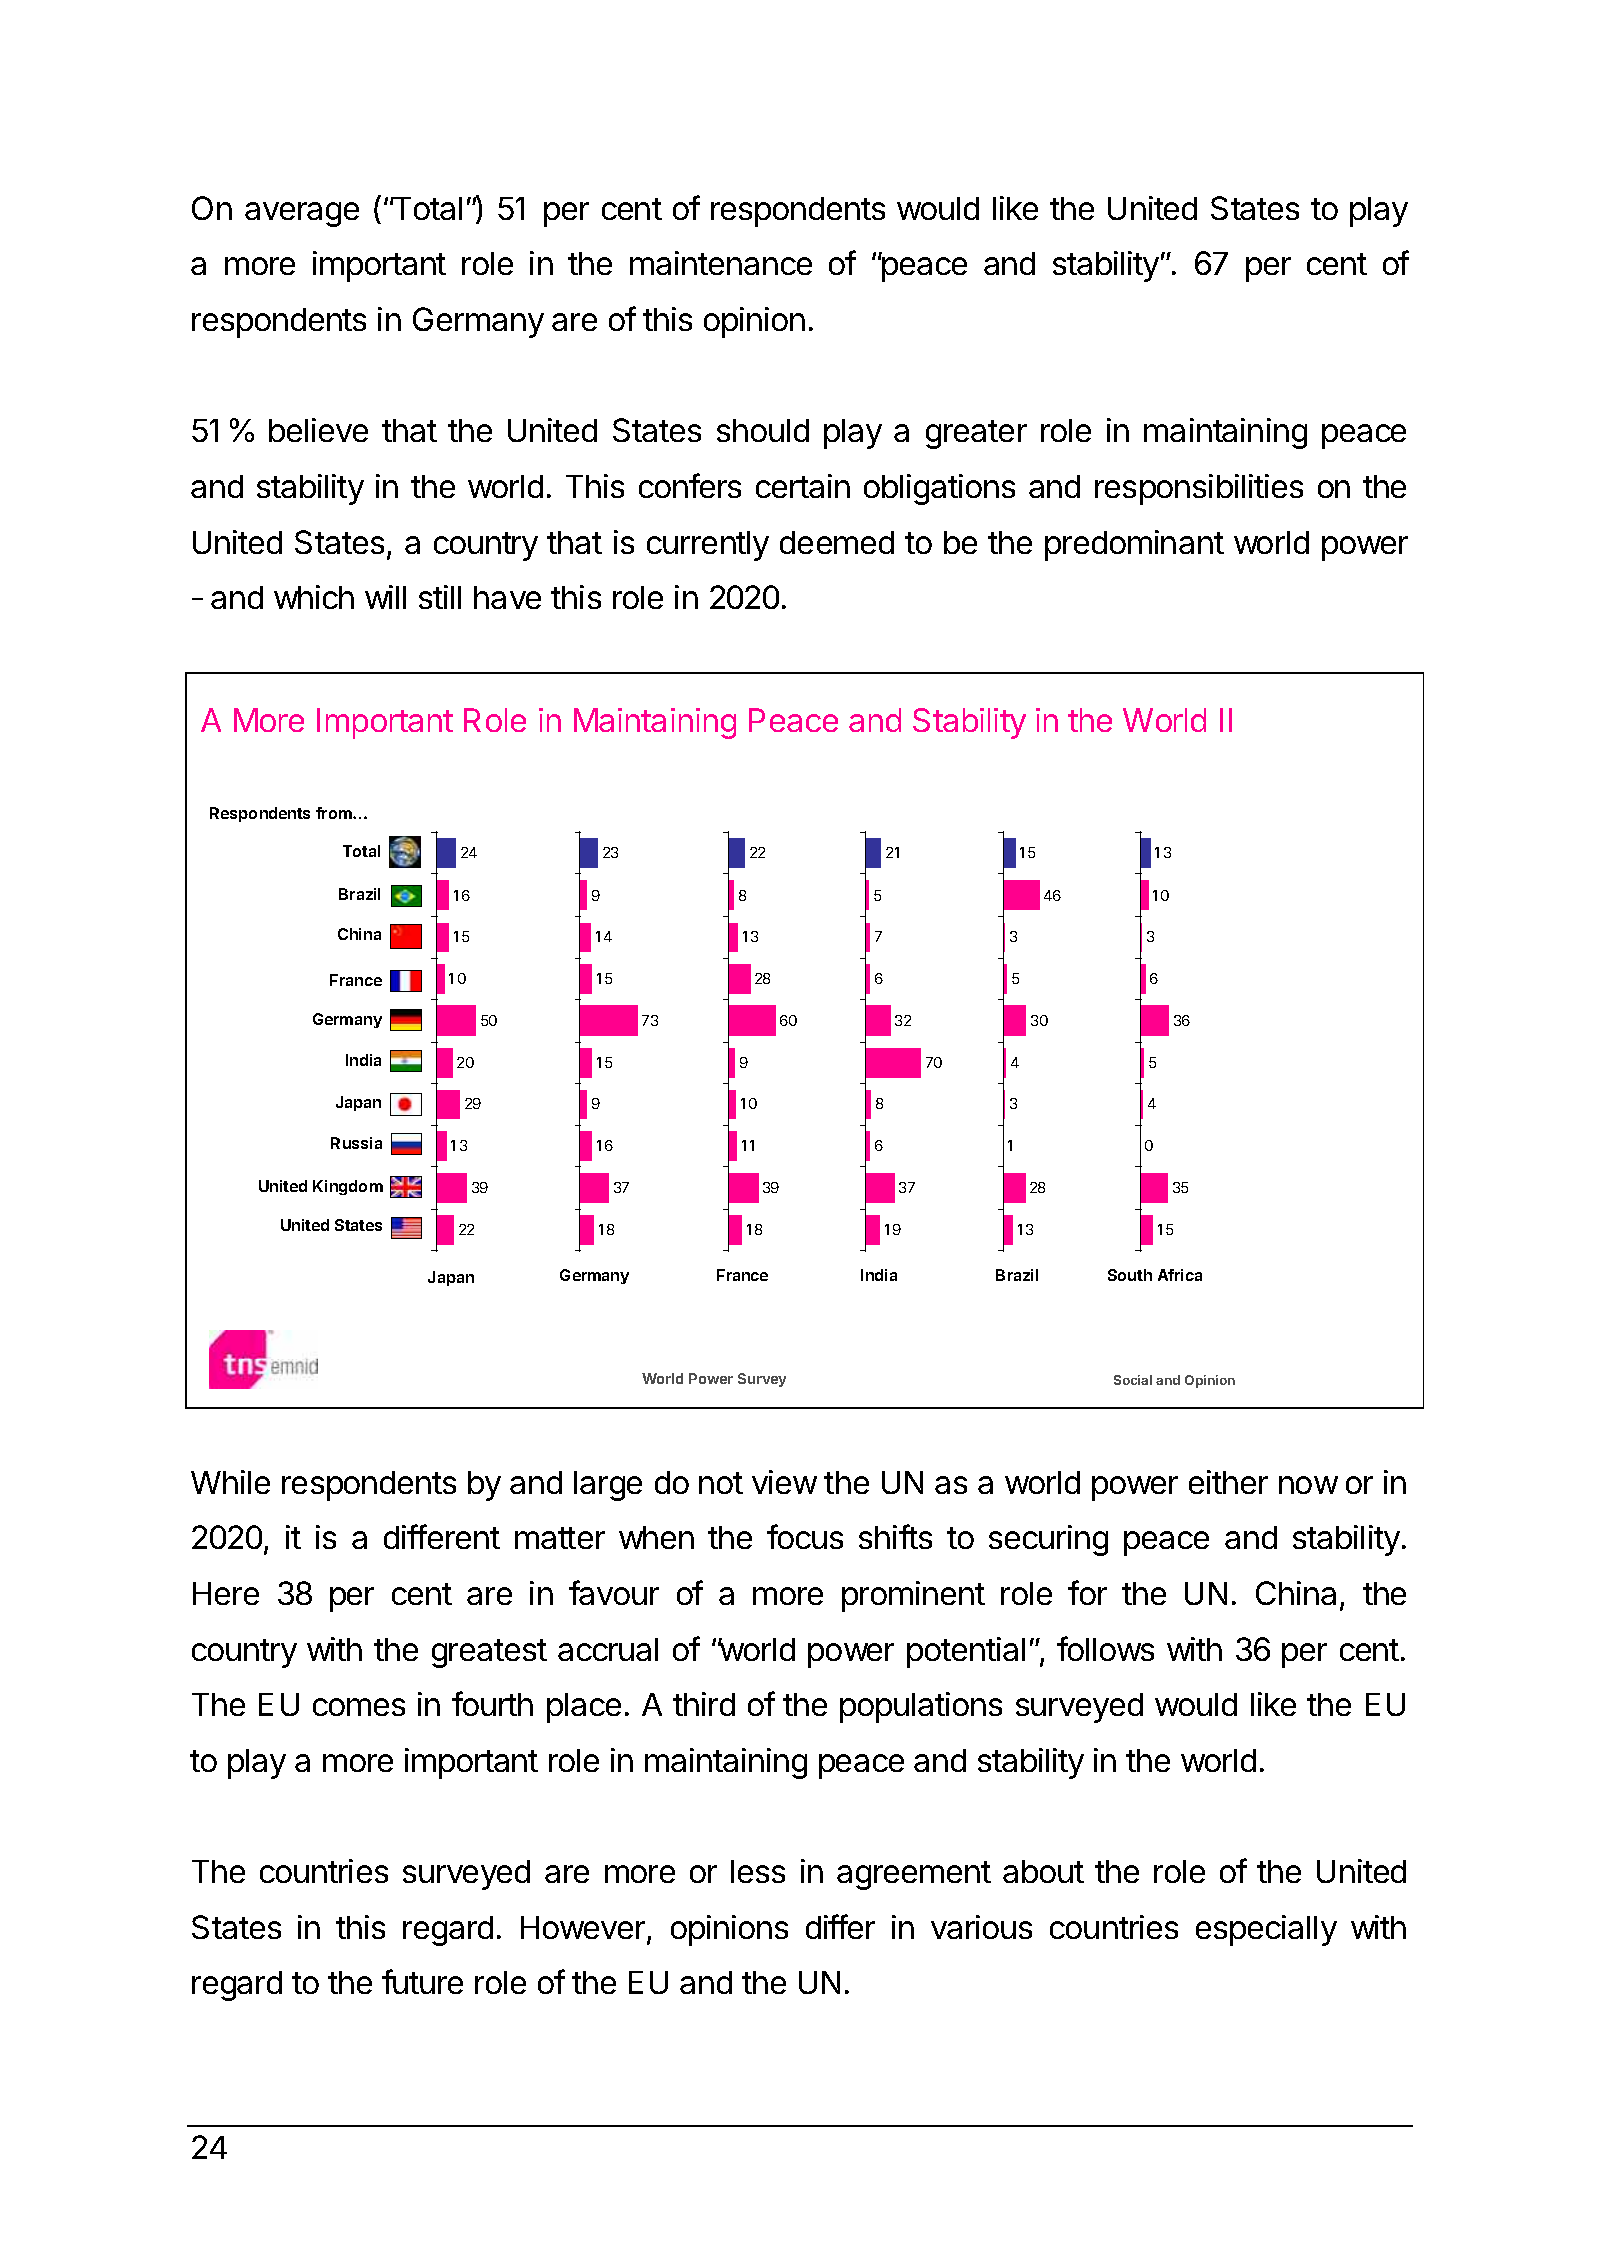 This page has width=1598, height=2262. I want to click on South, so click(1130, 1275).
